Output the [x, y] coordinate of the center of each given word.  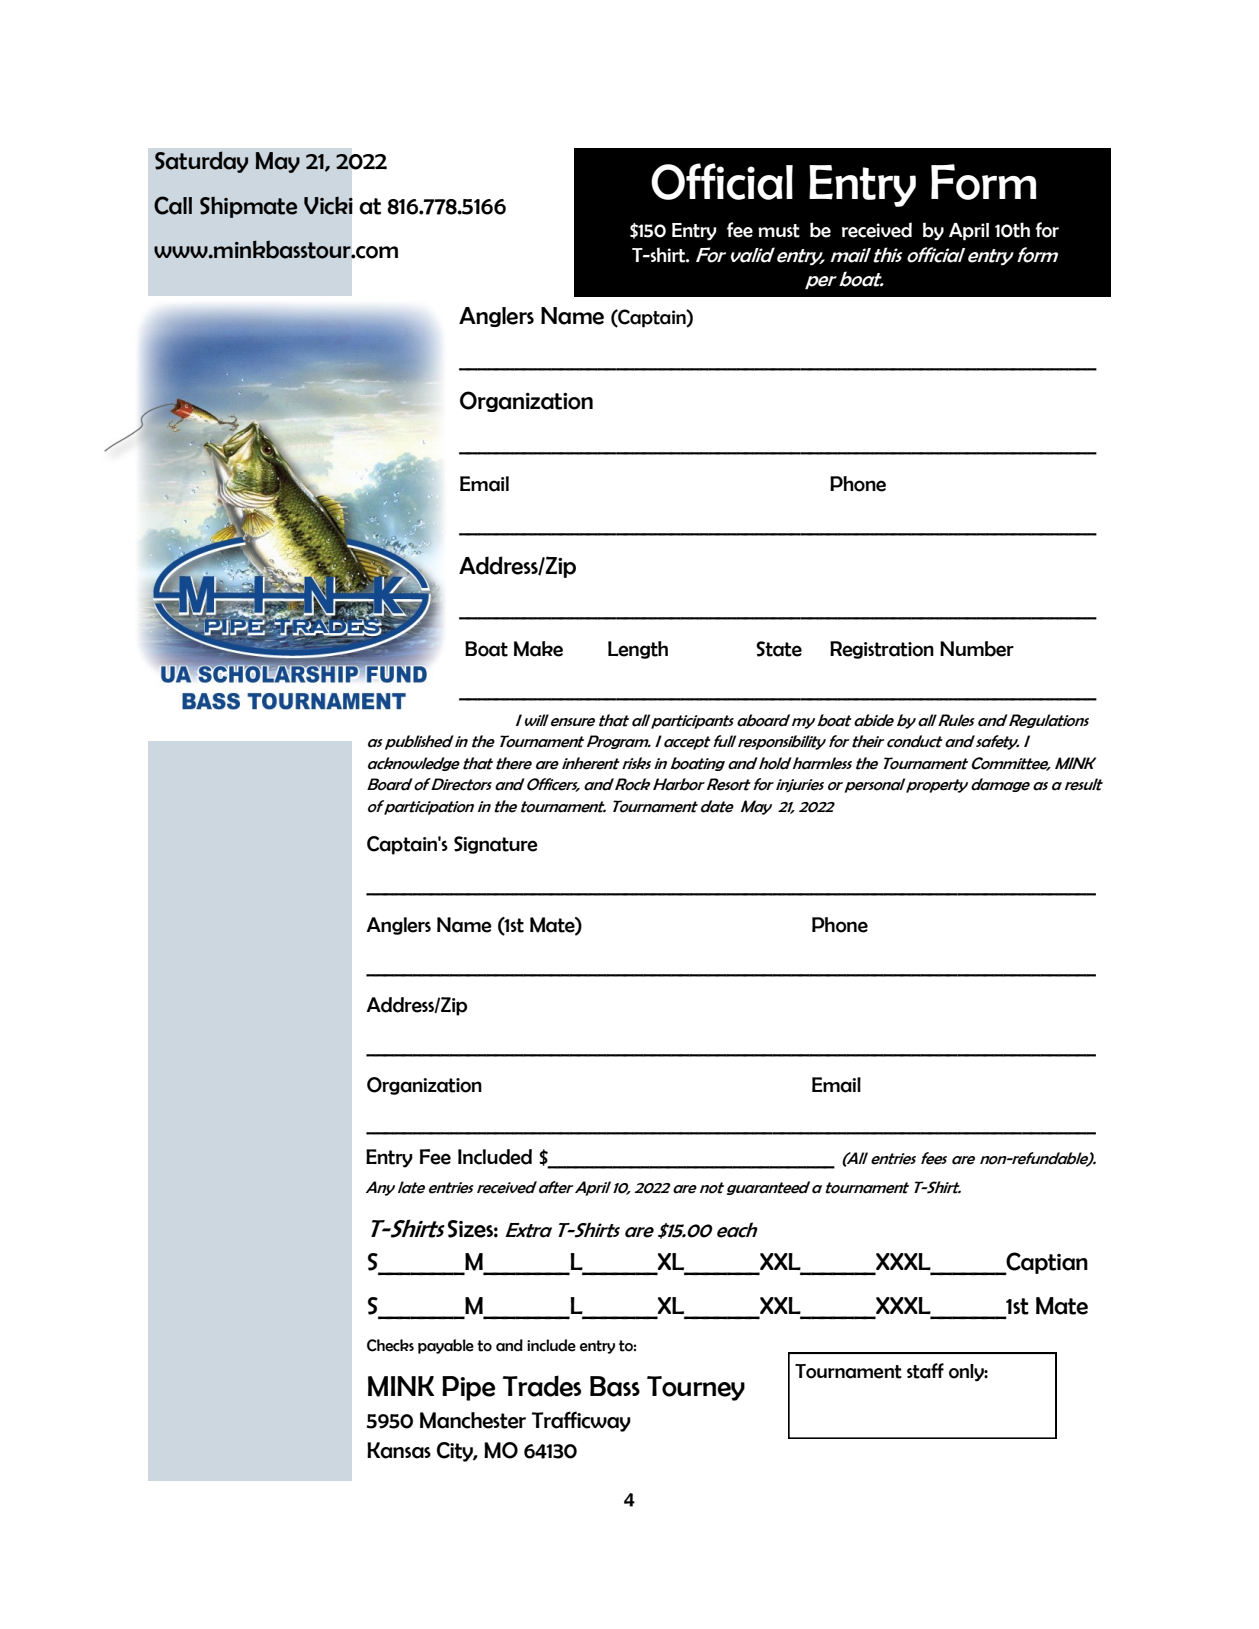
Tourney [696, 1388]
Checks [390, 1345]
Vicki [328, 206]
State [779, 649]
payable [446, 1346]
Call [173, 205]
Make [538, 649]
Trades [542, 1386]
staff [925, 1371]
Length [638, 650]
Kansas [399, 1450]
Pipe [468, 1388]
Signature [496, 845]
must [779, 231]
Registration [882, 650]
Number [977, 649]
